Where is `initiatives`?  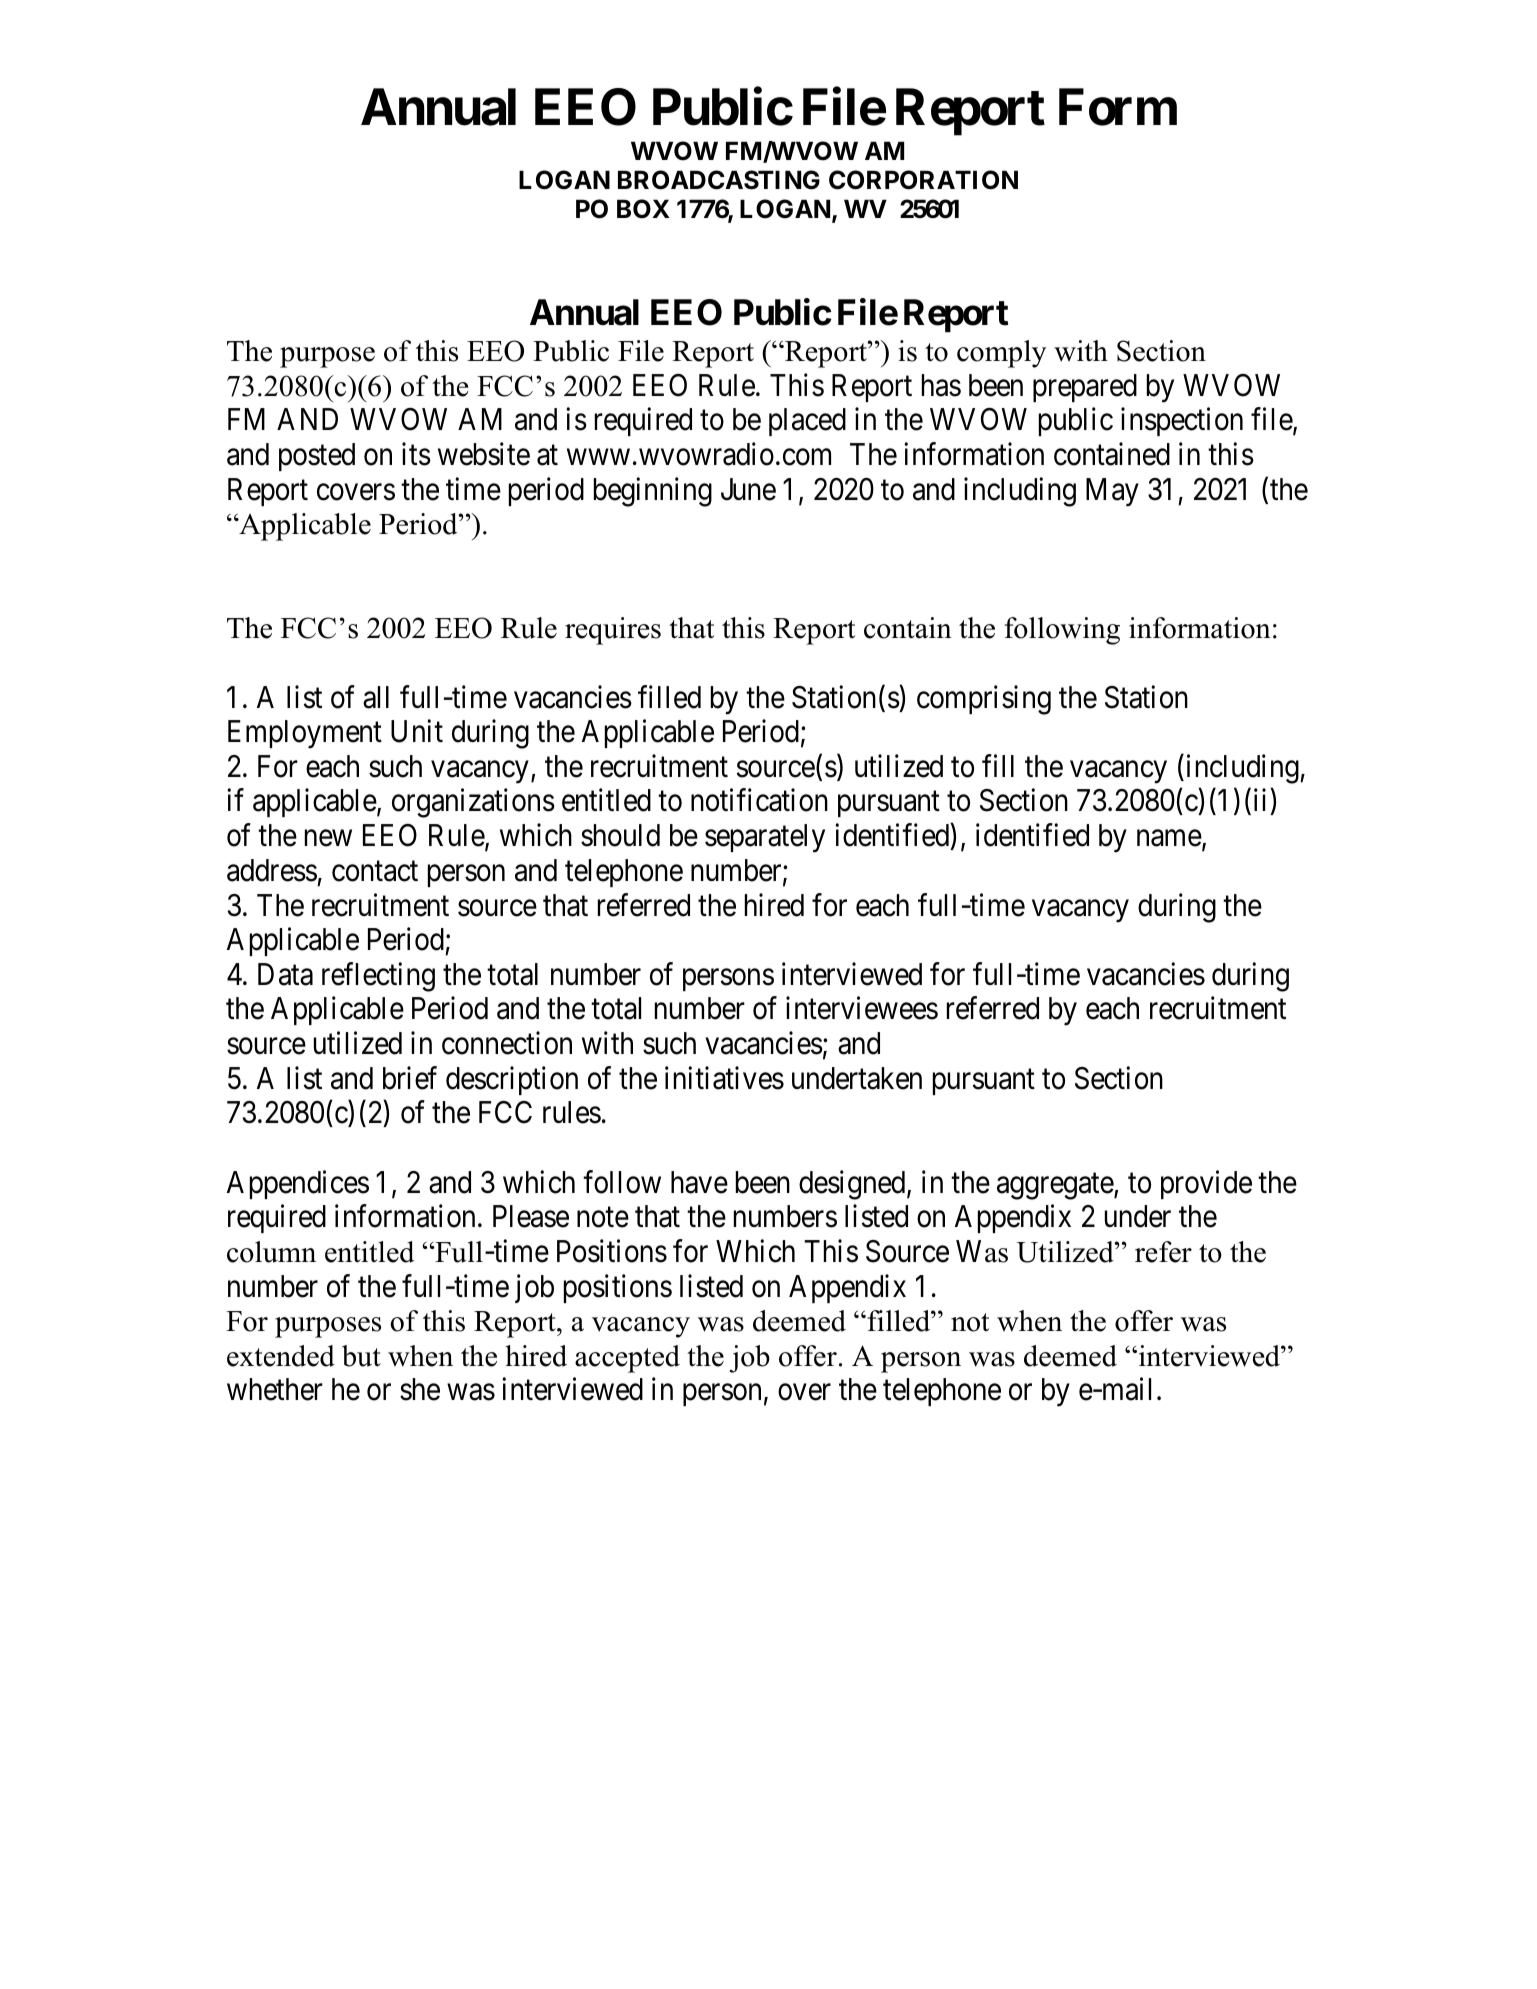
initiatives is located at coordinates (724, 1078).
